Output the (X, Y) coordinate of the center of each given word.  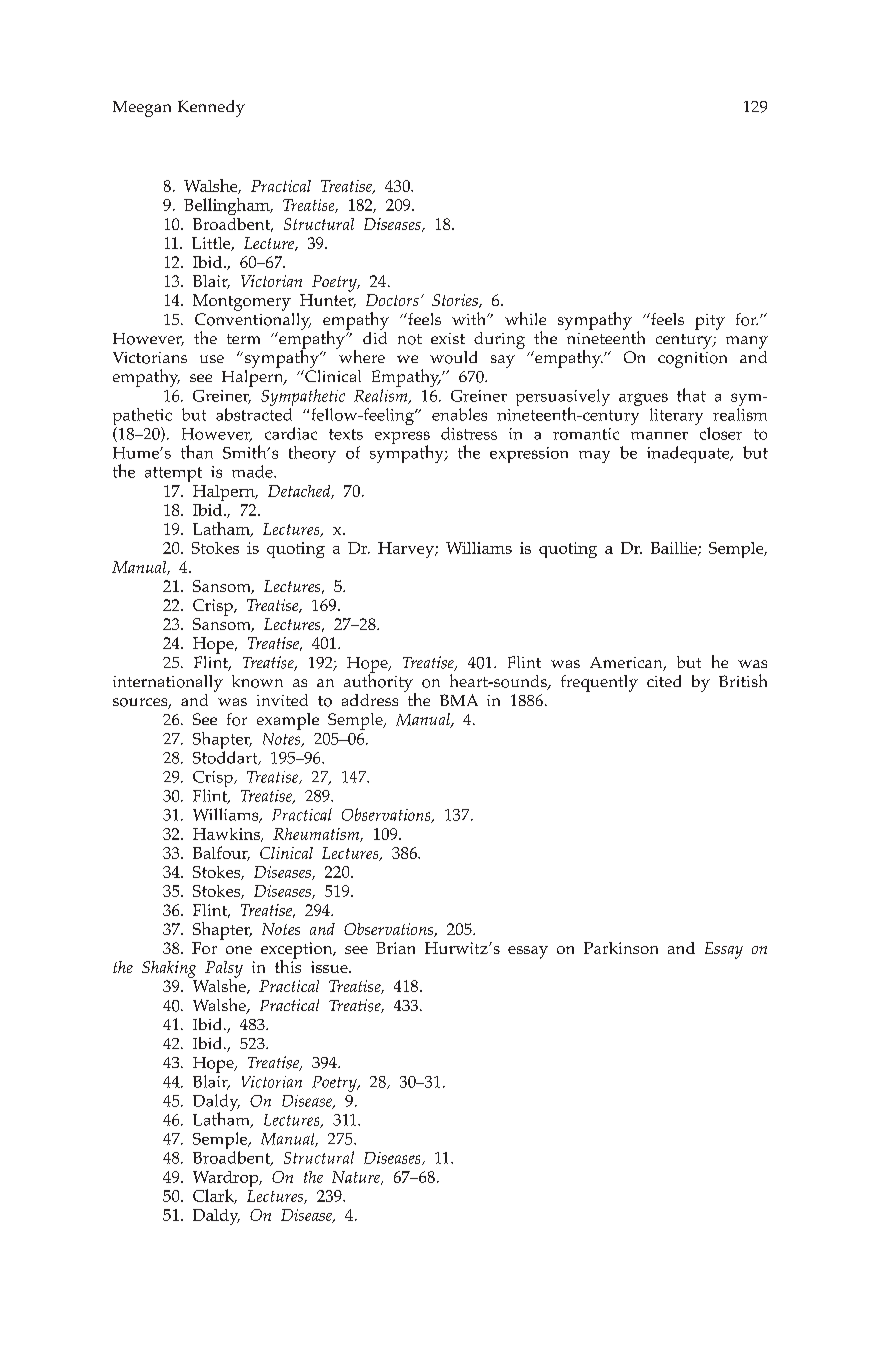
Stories (456, 301)
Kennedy (211, 108)
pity (710, 322)
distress (469, 433)
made (253, 471)
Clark (215, 1196)
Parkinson (621, 948)
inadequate (689, 454)
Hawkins (227, 835)
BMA (459, 700)
